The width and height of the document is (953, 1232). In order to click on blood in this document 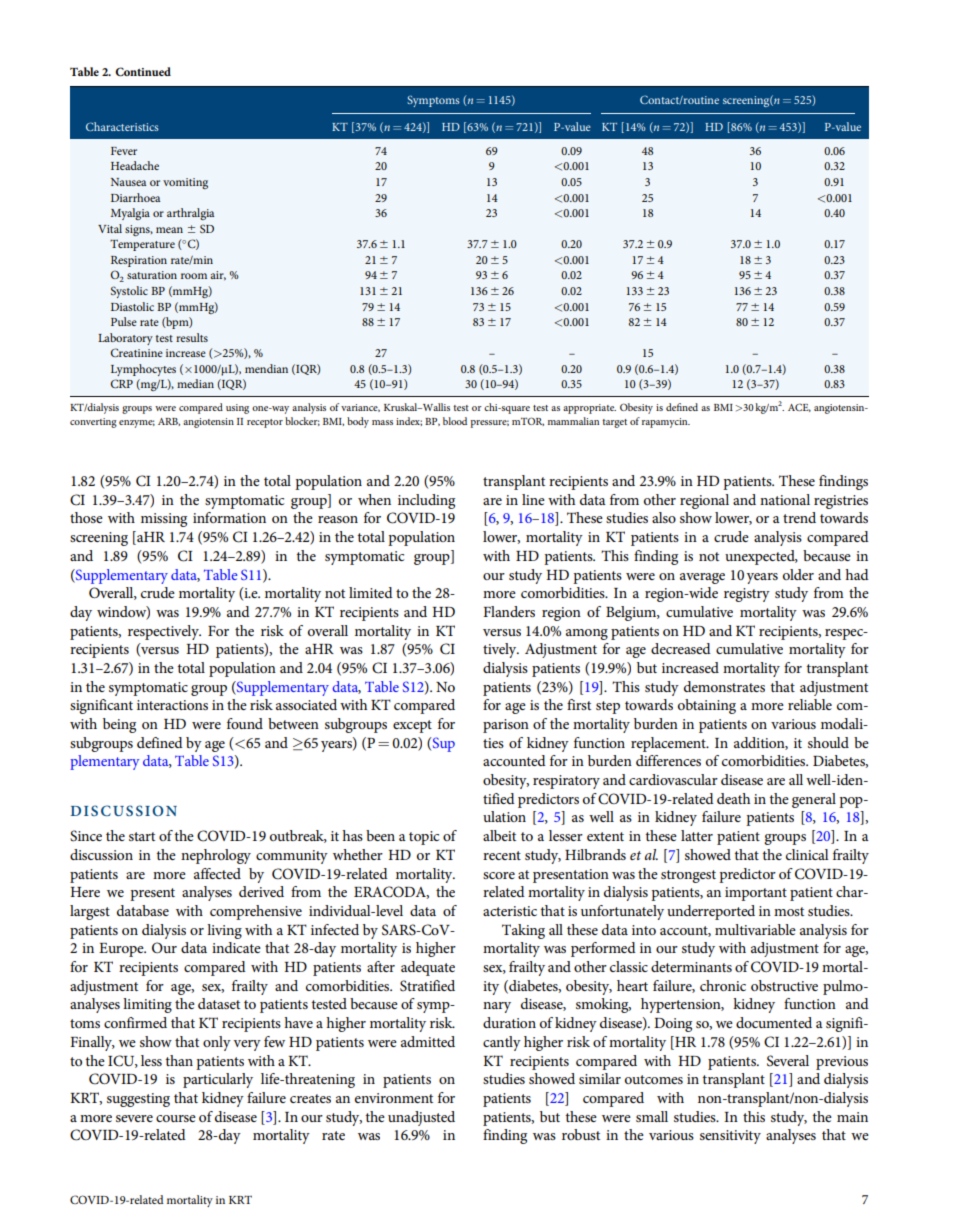, I will do `click(455, 421)`.
